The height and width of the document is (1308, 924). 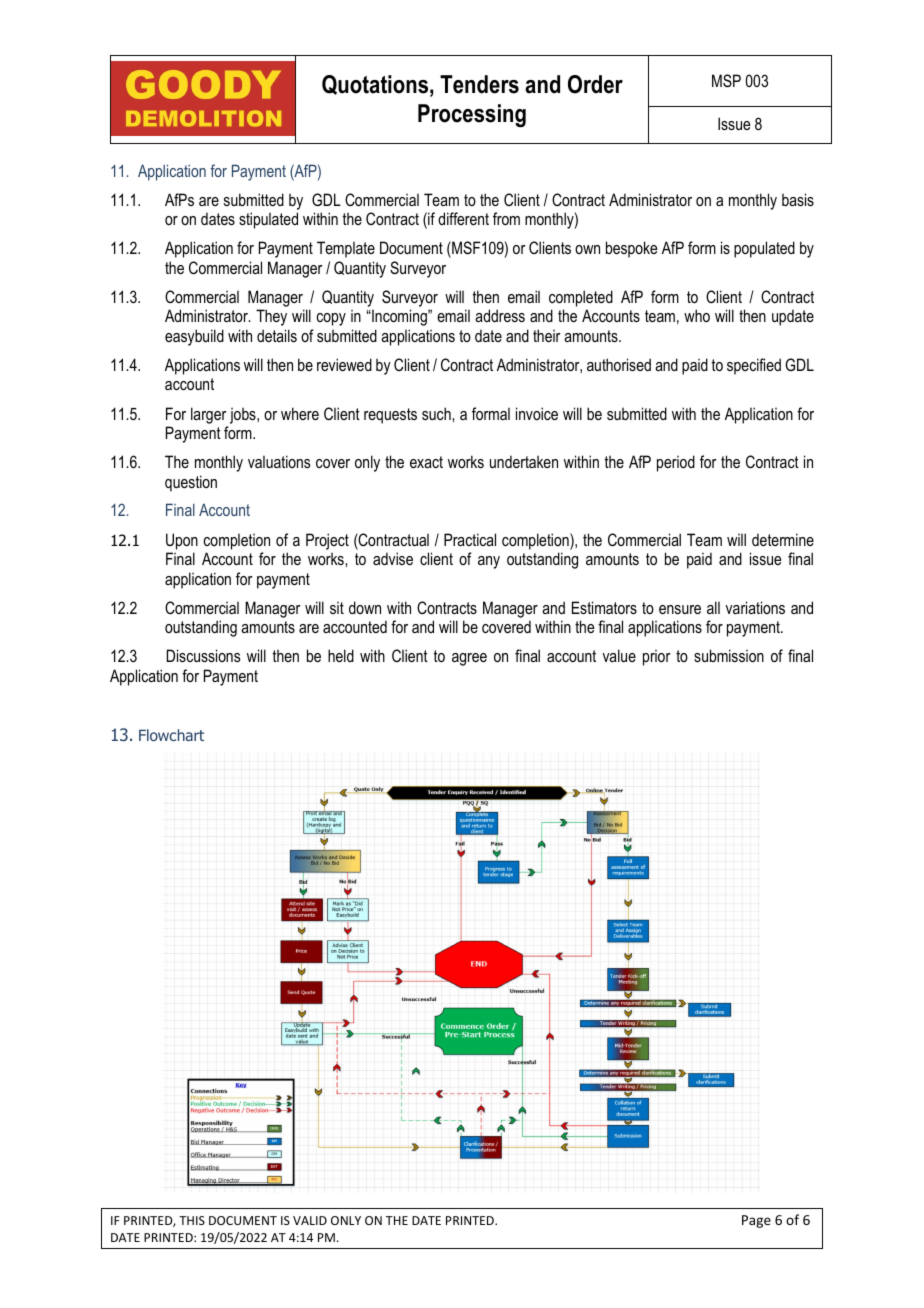 I want to click on Flowchart, so click(x=171, y=735).
